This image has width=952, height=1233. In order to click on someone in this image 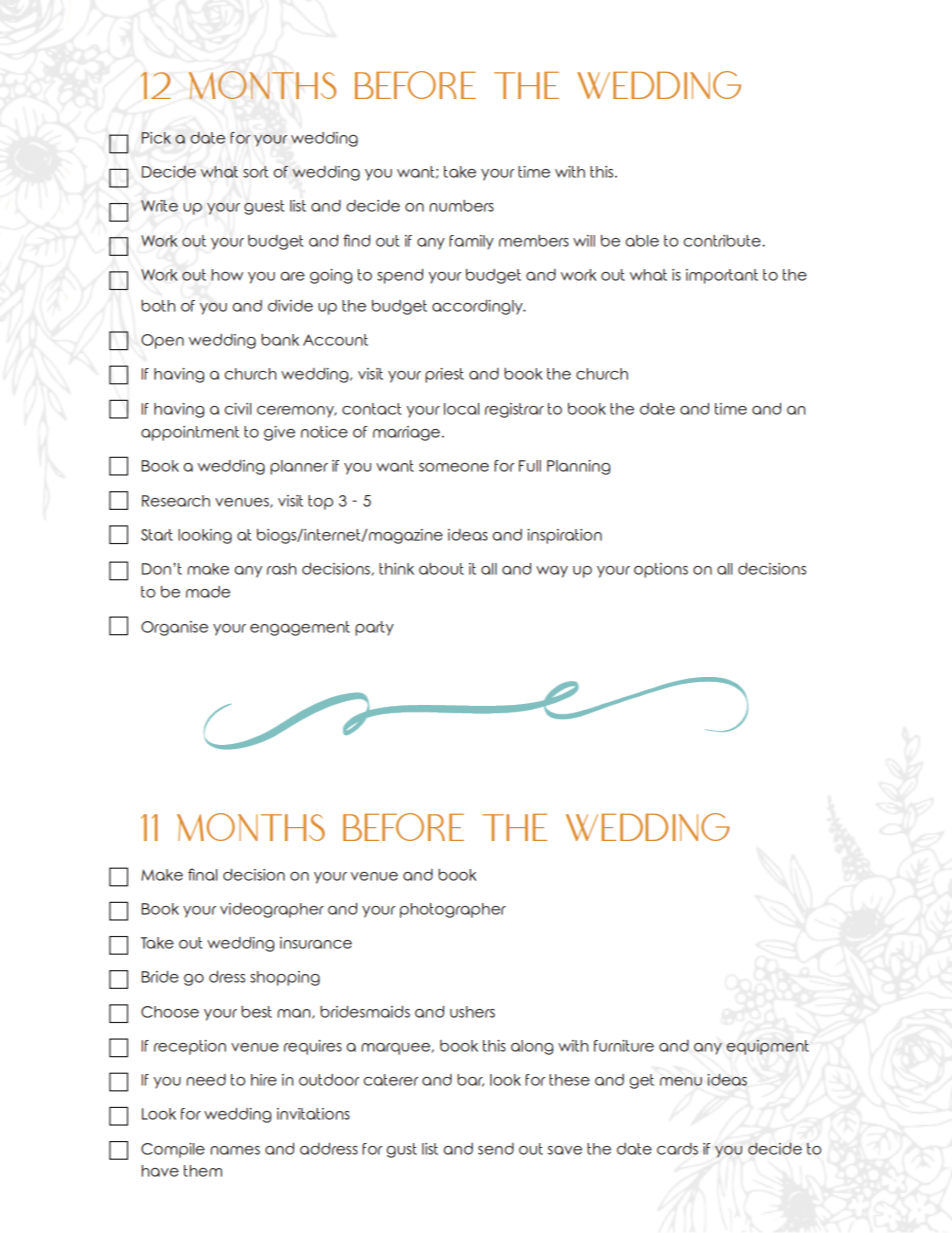, I will do `click(454, 467)`.
